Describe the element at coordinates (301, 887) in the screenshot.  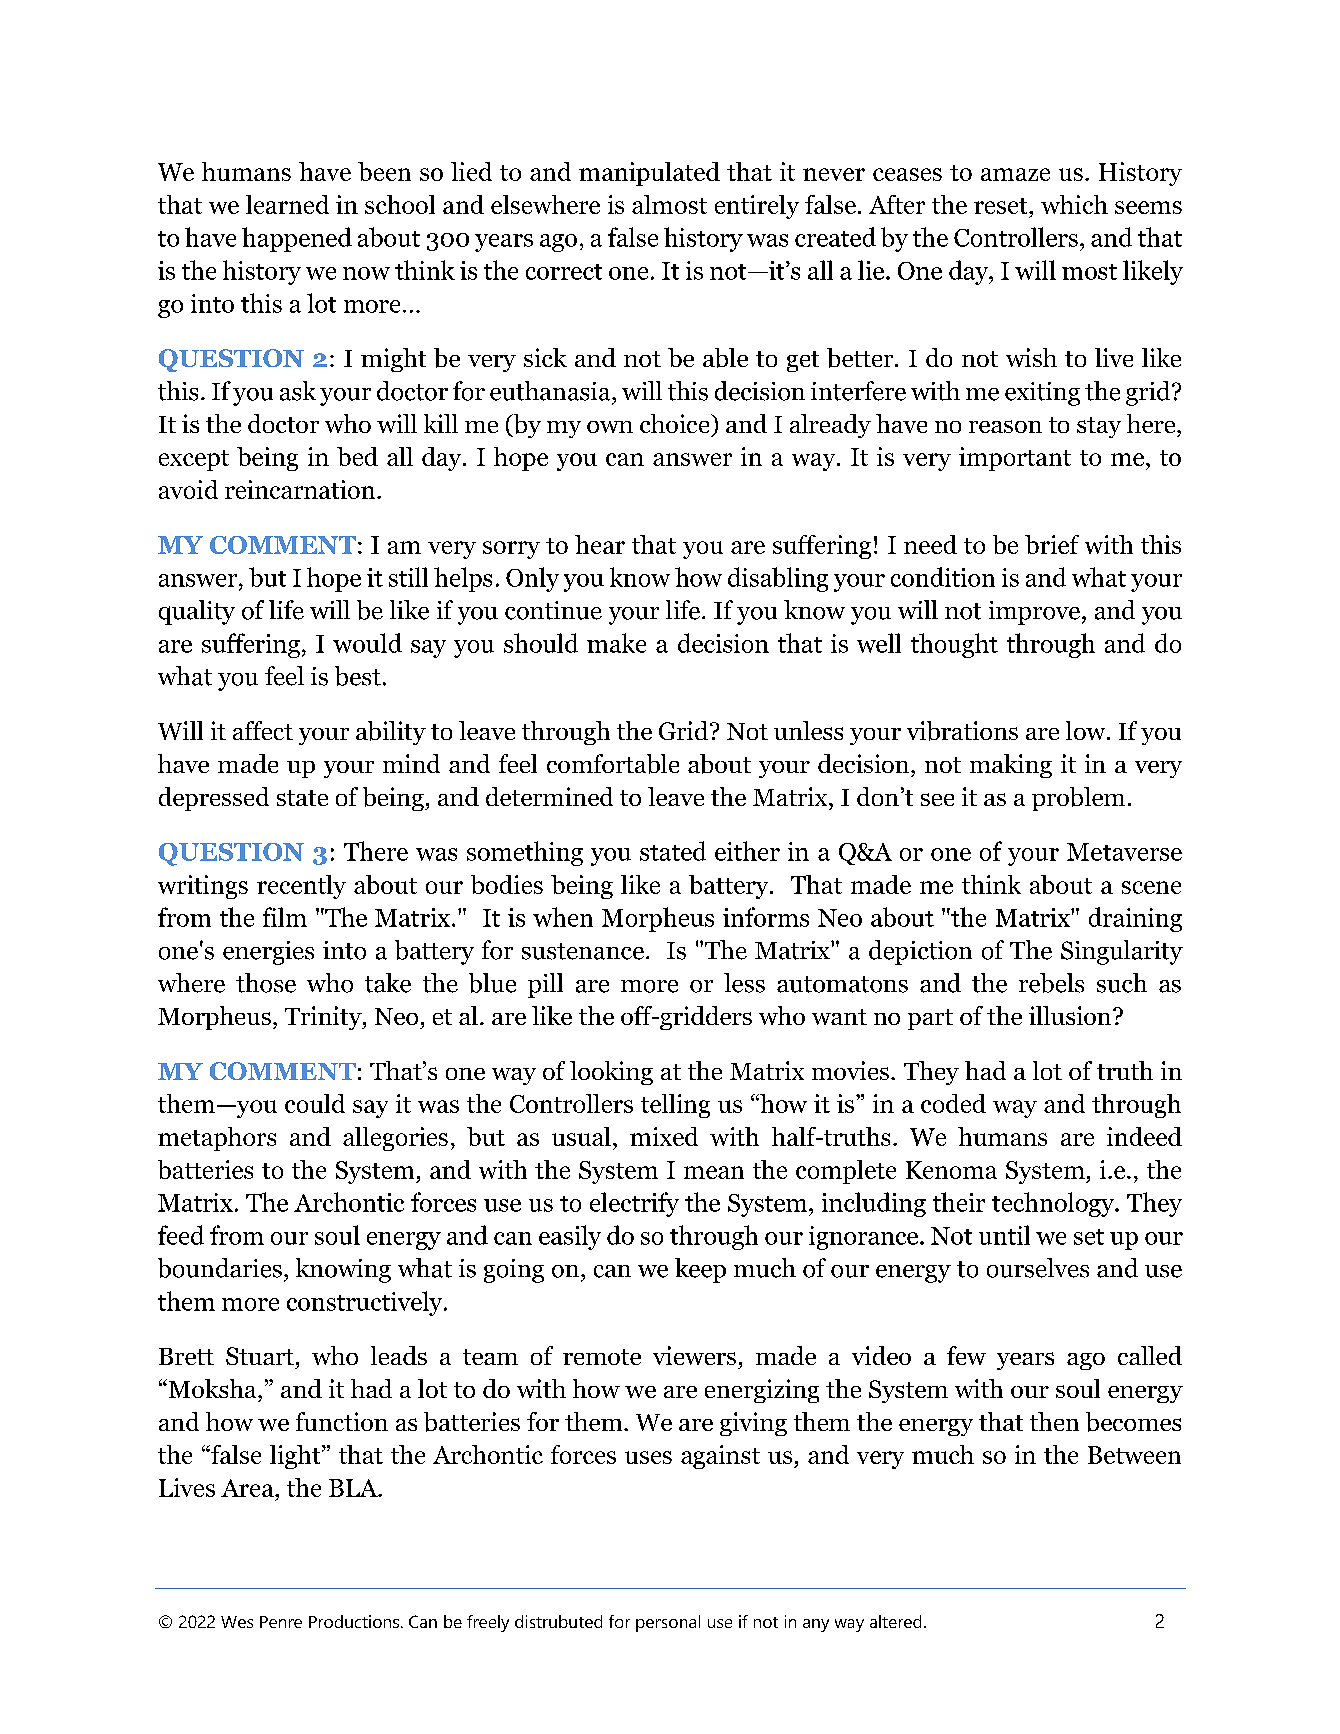
I see `recently` at that location.
